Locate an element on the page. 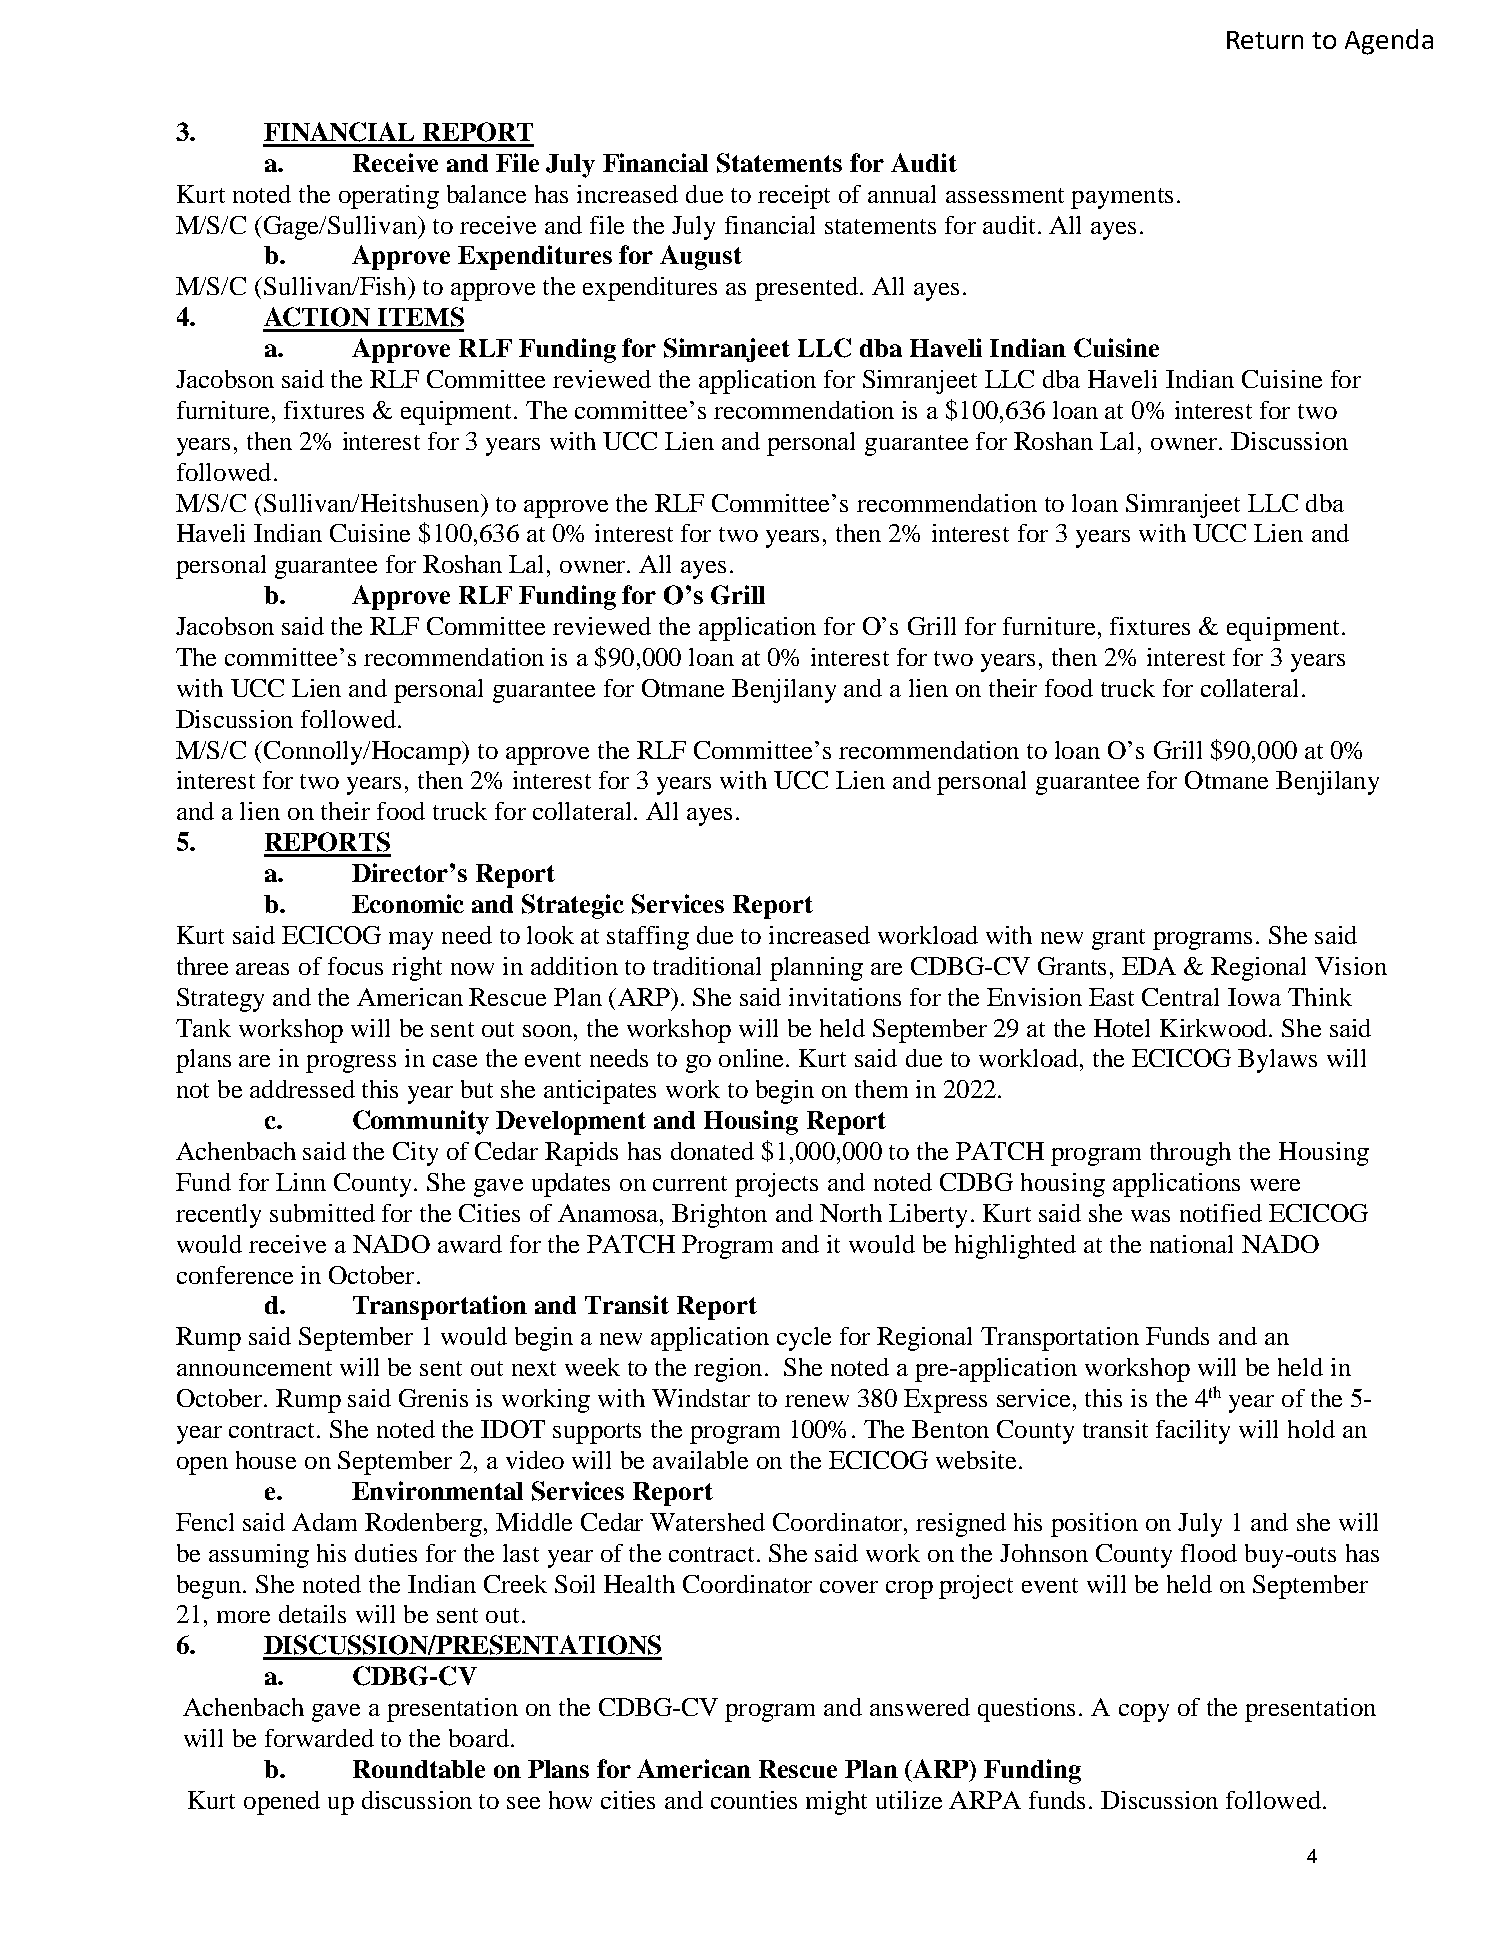 This image has width=1494, height=1934. August is located at coordinates (701, 257).
